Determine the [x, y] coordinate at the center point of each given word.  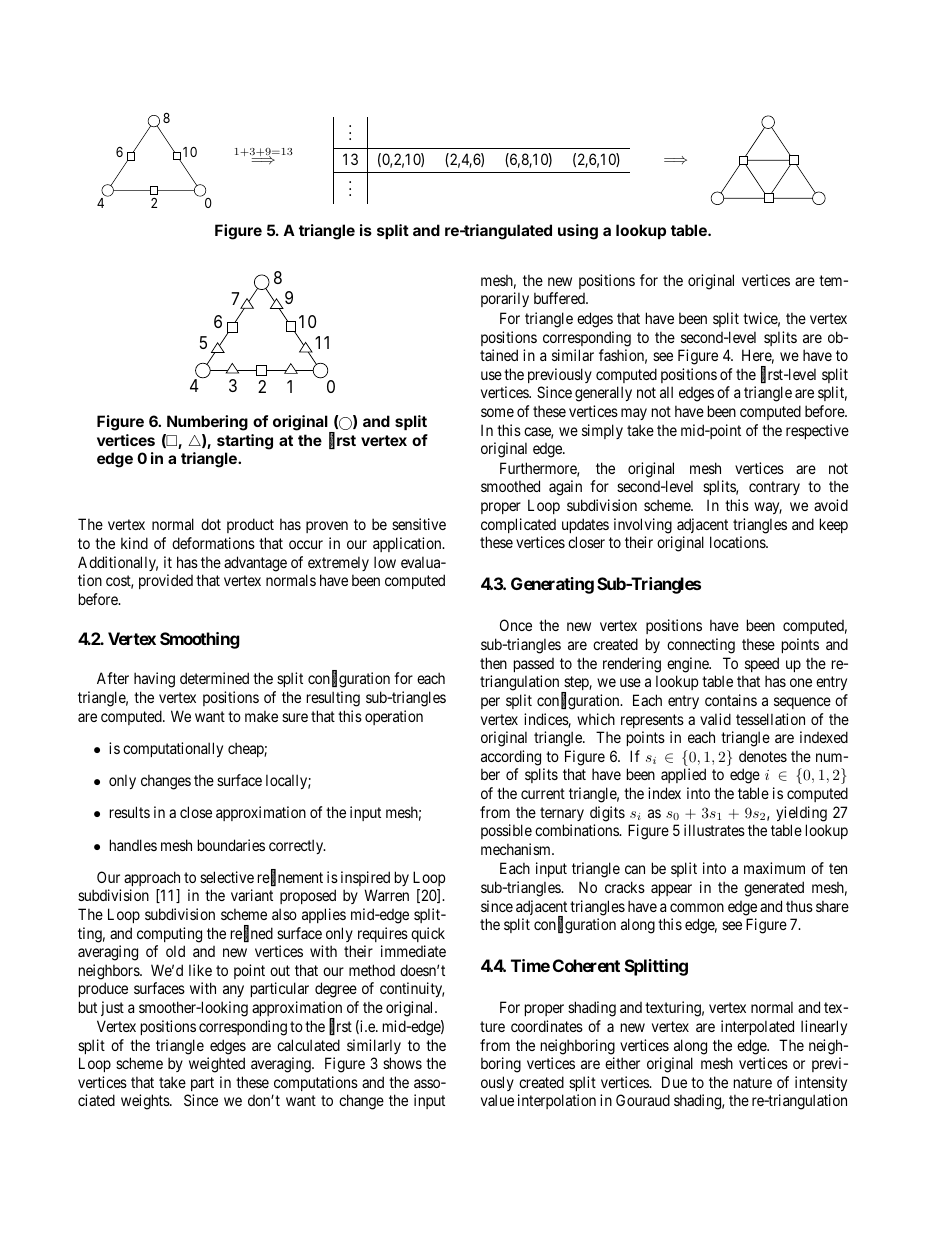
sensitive [419, 524]
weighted [217, 1065]
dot [211, 524]
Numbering [207, 423]
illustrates [714, 830]
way [768, 508]
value [497, 1100]
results [130, 812]
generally [603, 394]
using [578, 232]
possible [506, 831]
